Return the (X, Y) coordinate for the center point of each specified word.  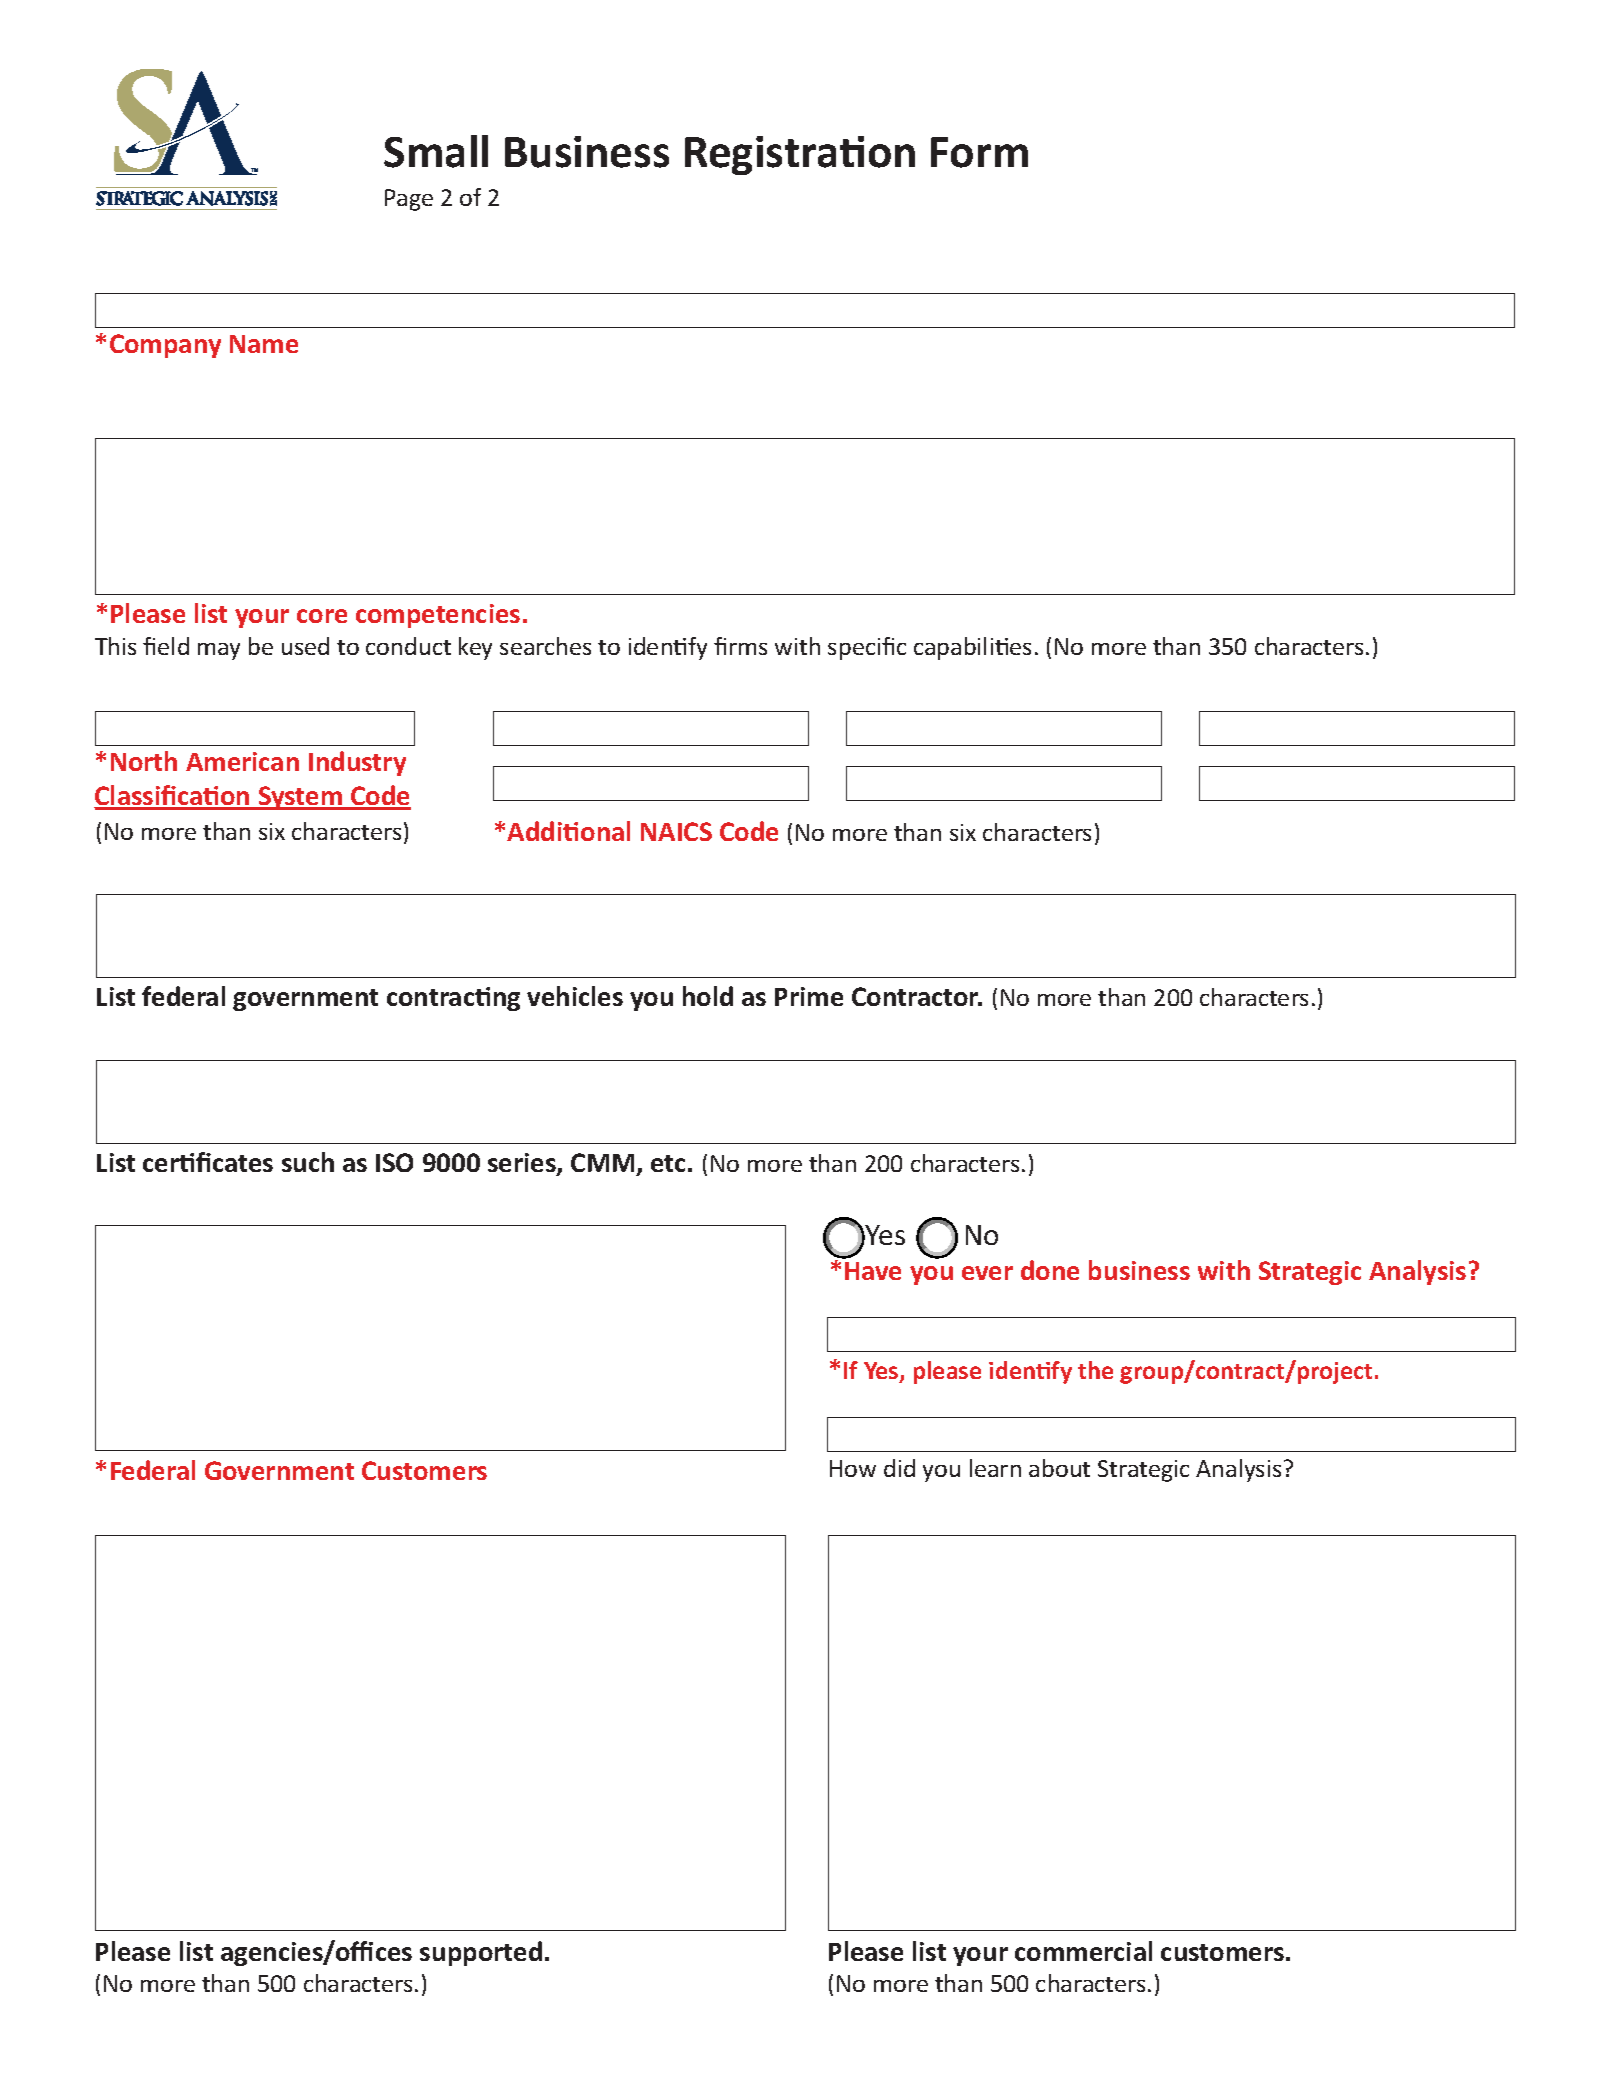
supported (481, 1953)
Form (979, 152)
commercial (1083, 1951)
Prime (809, 996)
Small (436, 151)
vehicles (575, 996)
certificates (208, 1162)
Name (264, 344)
